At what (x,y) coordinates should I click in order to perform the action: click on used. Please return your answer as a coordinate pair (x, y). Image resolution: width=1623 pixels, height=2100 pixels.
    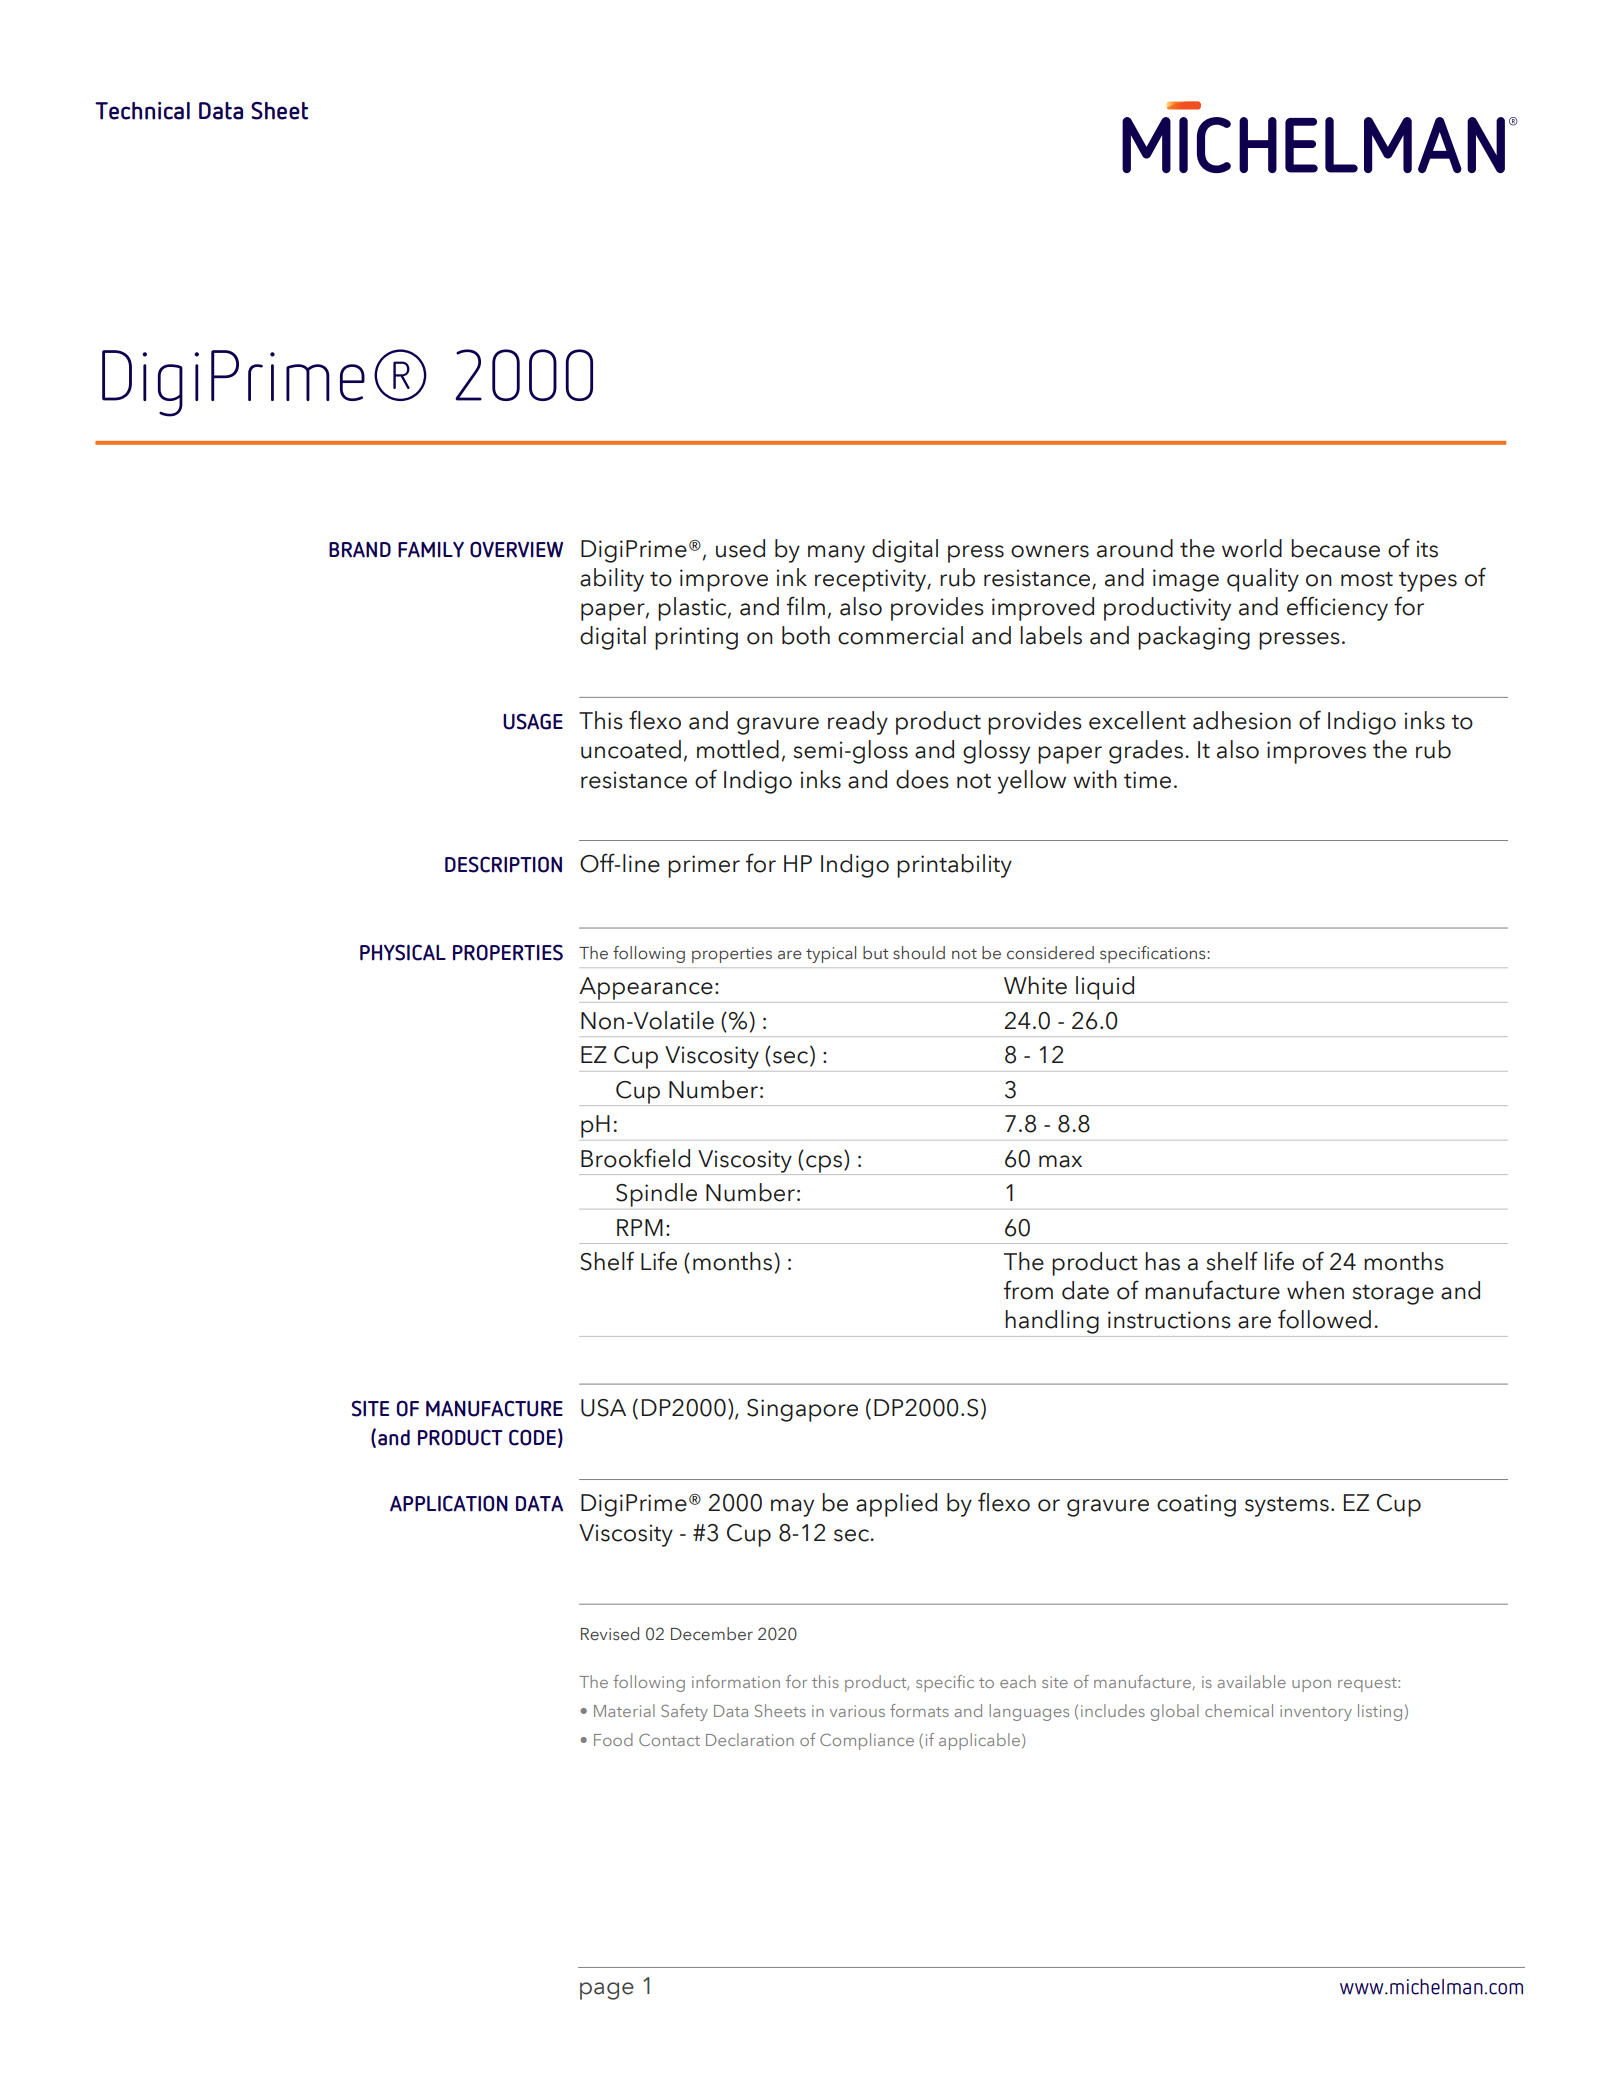
    Looking at the image, I should click on (740, 548).
